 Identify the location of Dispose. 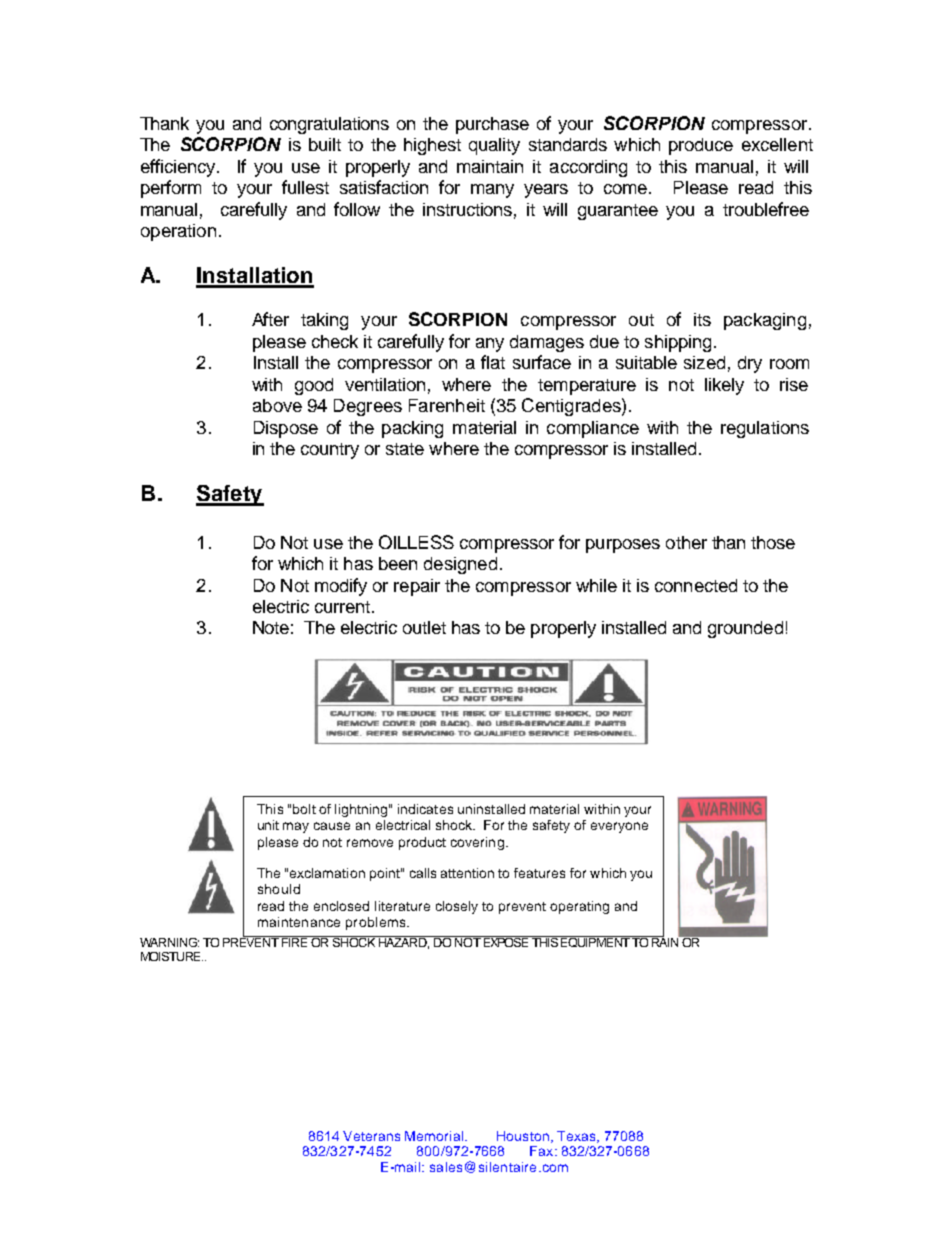
(286, 429).
